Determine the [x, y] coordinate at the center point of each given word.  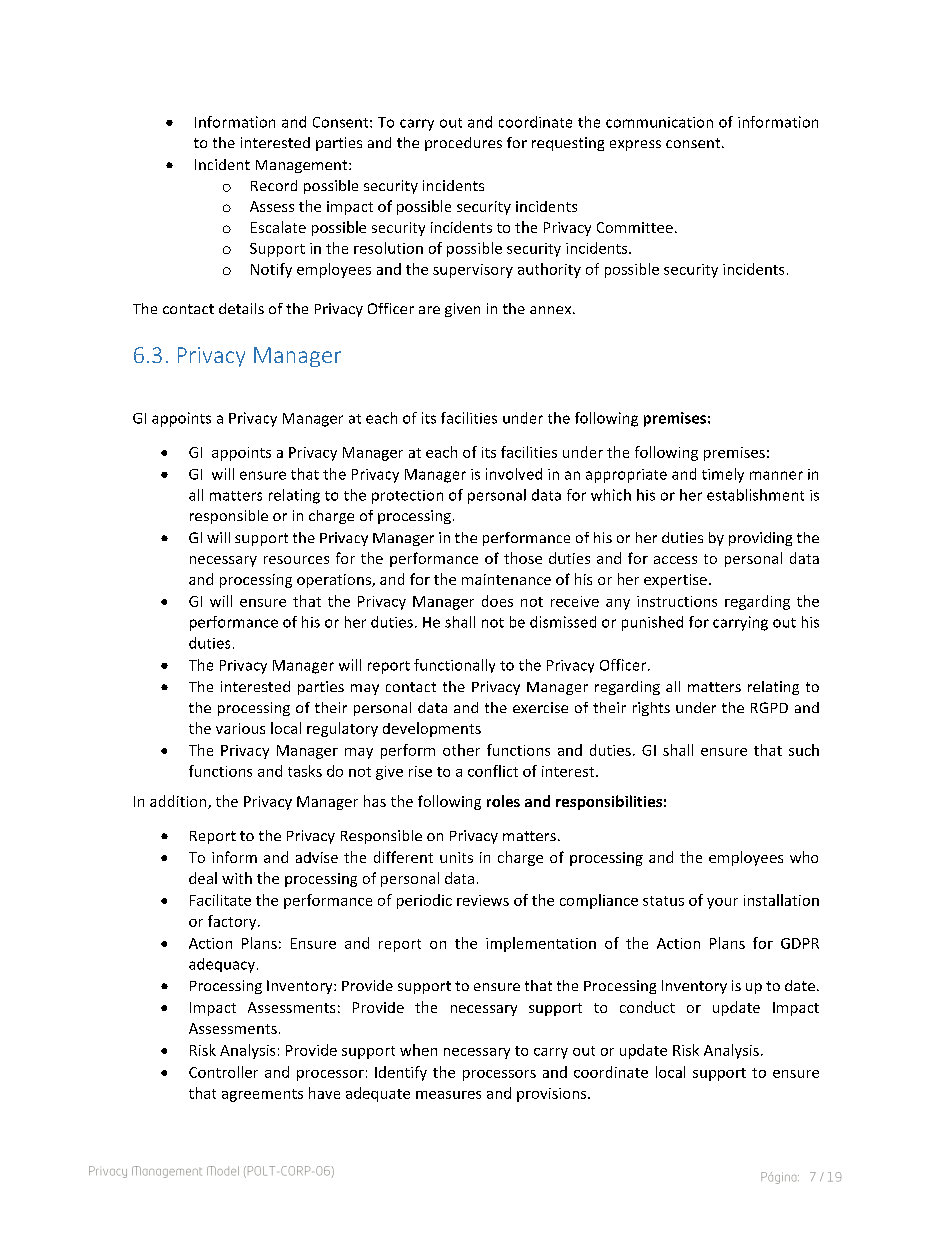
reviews [483, 900]
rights [651, 709]
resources [296, 560]
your [722, 903]
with [237, 878]
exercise [540, 707]
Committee [635, 227]
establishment [755, 495]
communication [659, 122]
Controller [223, 1072]
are [429, 310]
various [240, 728]
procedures [463, 144]
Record [274, 185]
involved [514, 474]
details [241, 308]
